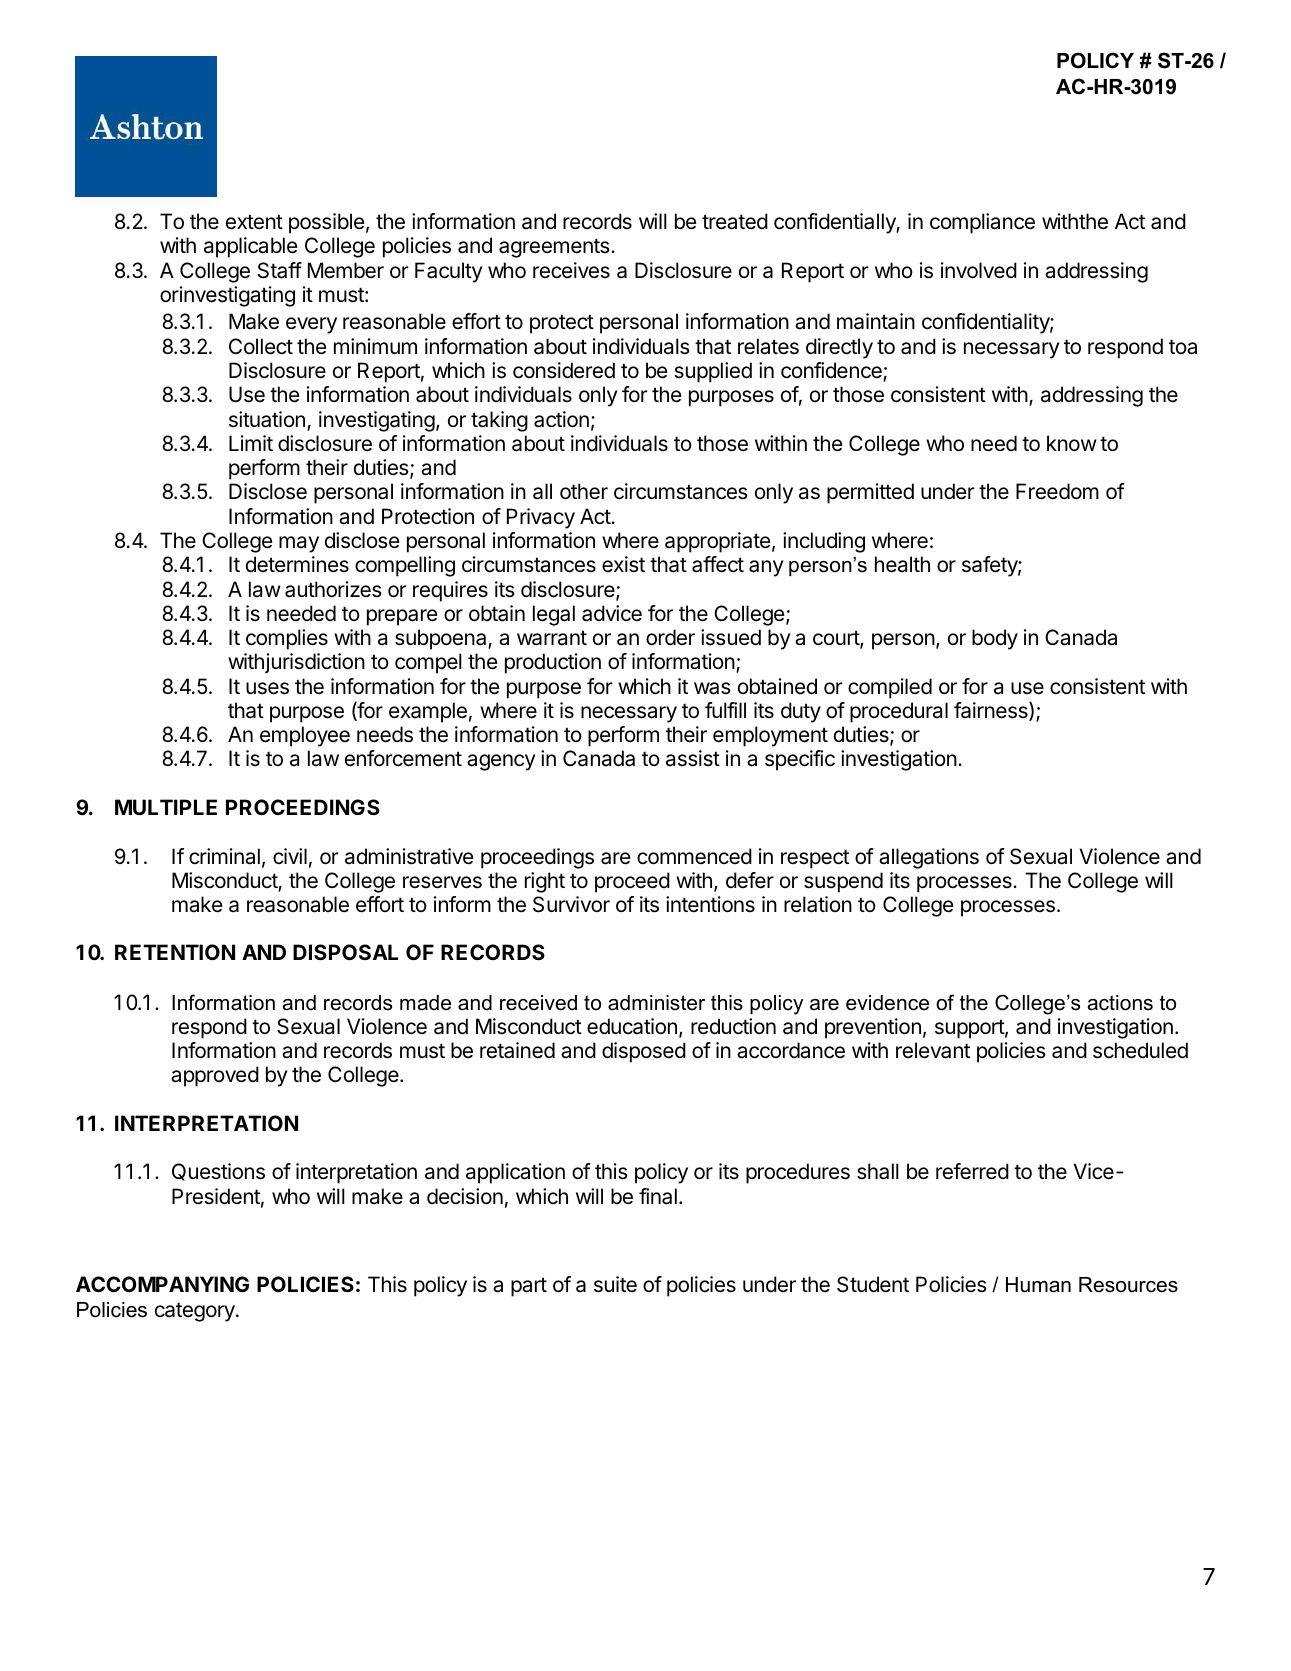 The image size is (1291, 1671). Describe the element at coordinates (280, 270) in the screenshot. I see `Staff` at that location.
